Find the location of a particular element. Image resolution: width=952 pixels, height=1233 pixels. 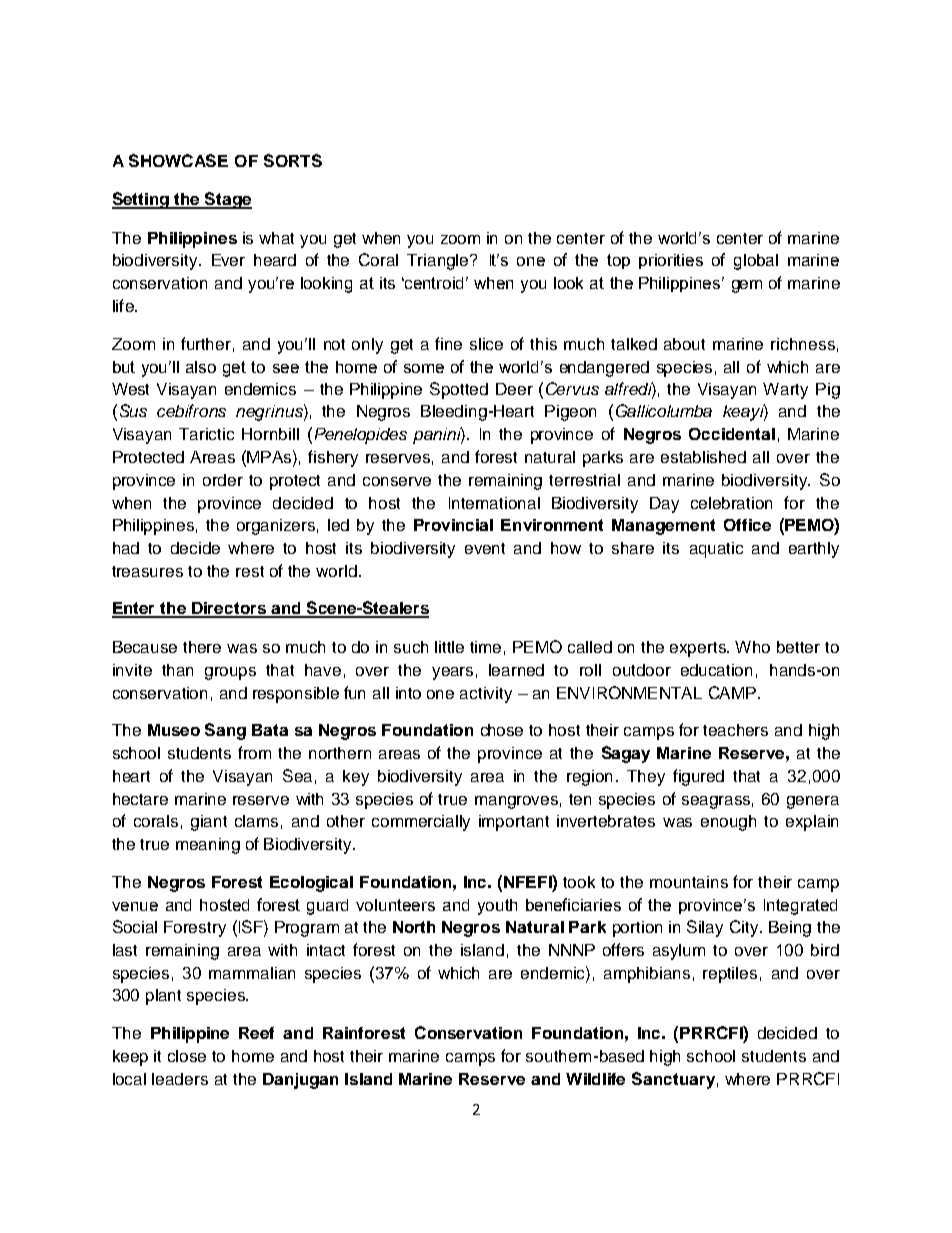

global is located at coordinates (756, 262).
